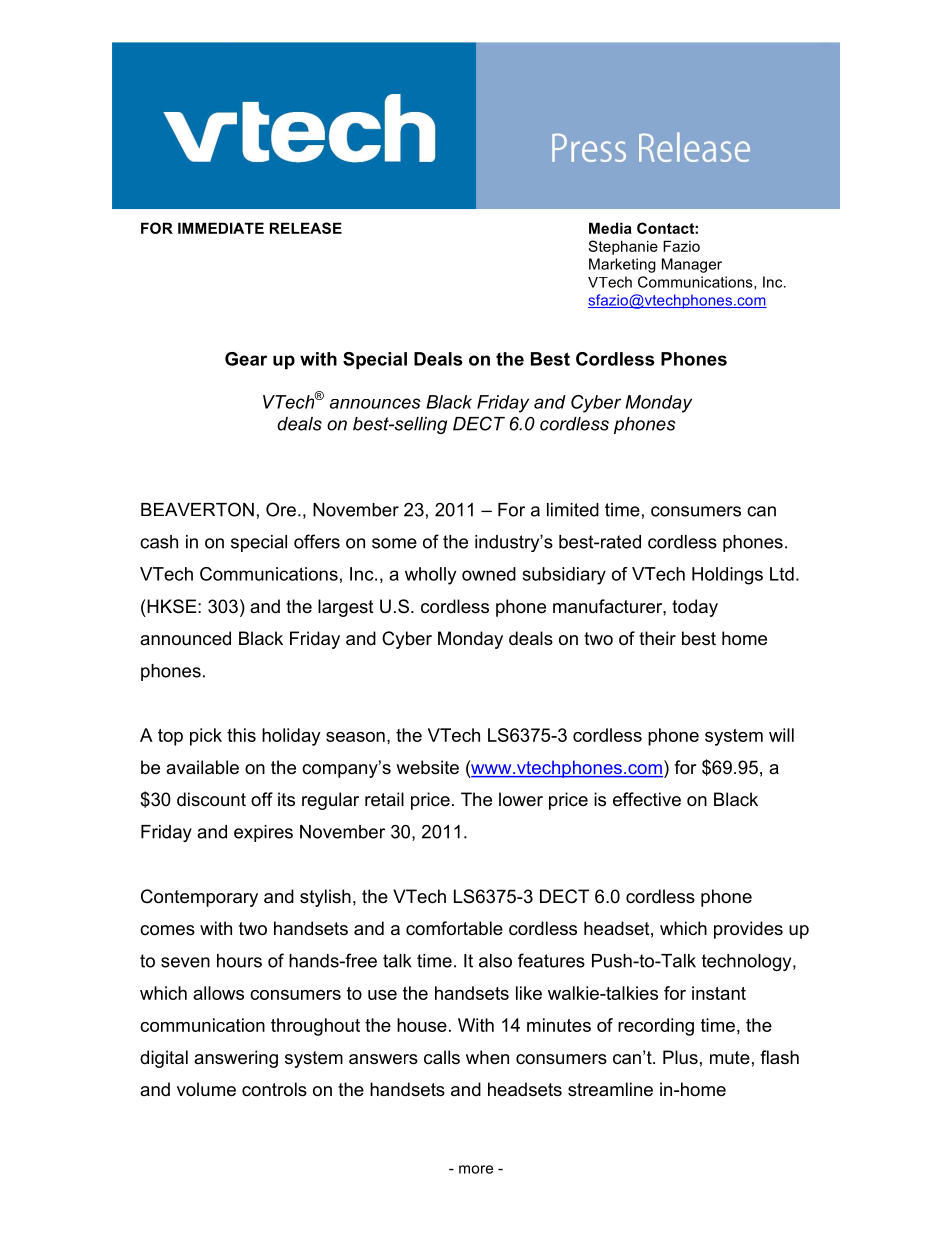 The height and width of the page is (1233, 952). Describe the element at coordinates (489, 574) in the page. I see `owned` at that location.
